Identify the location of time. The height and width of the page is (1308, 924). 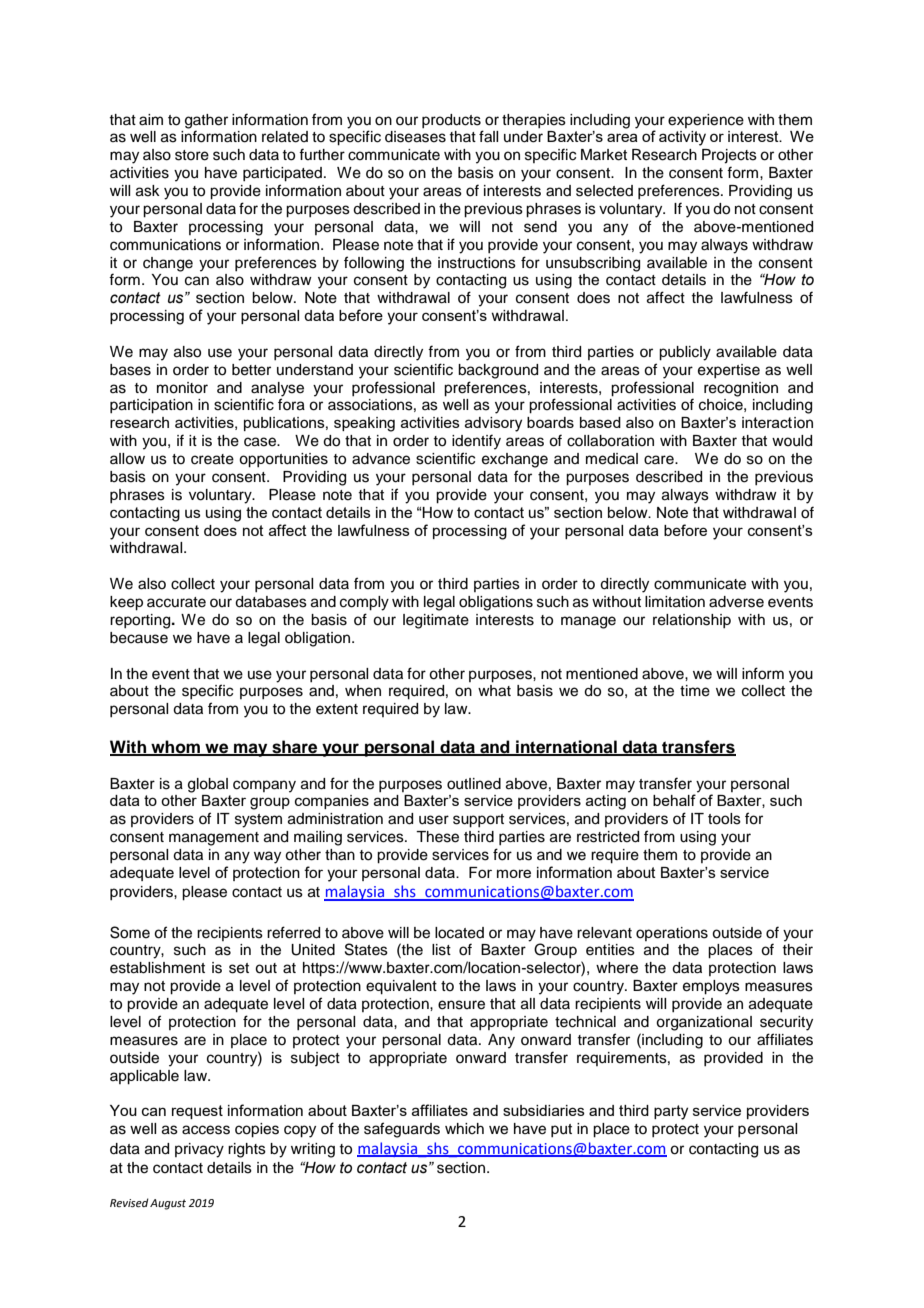
(695, 691).
